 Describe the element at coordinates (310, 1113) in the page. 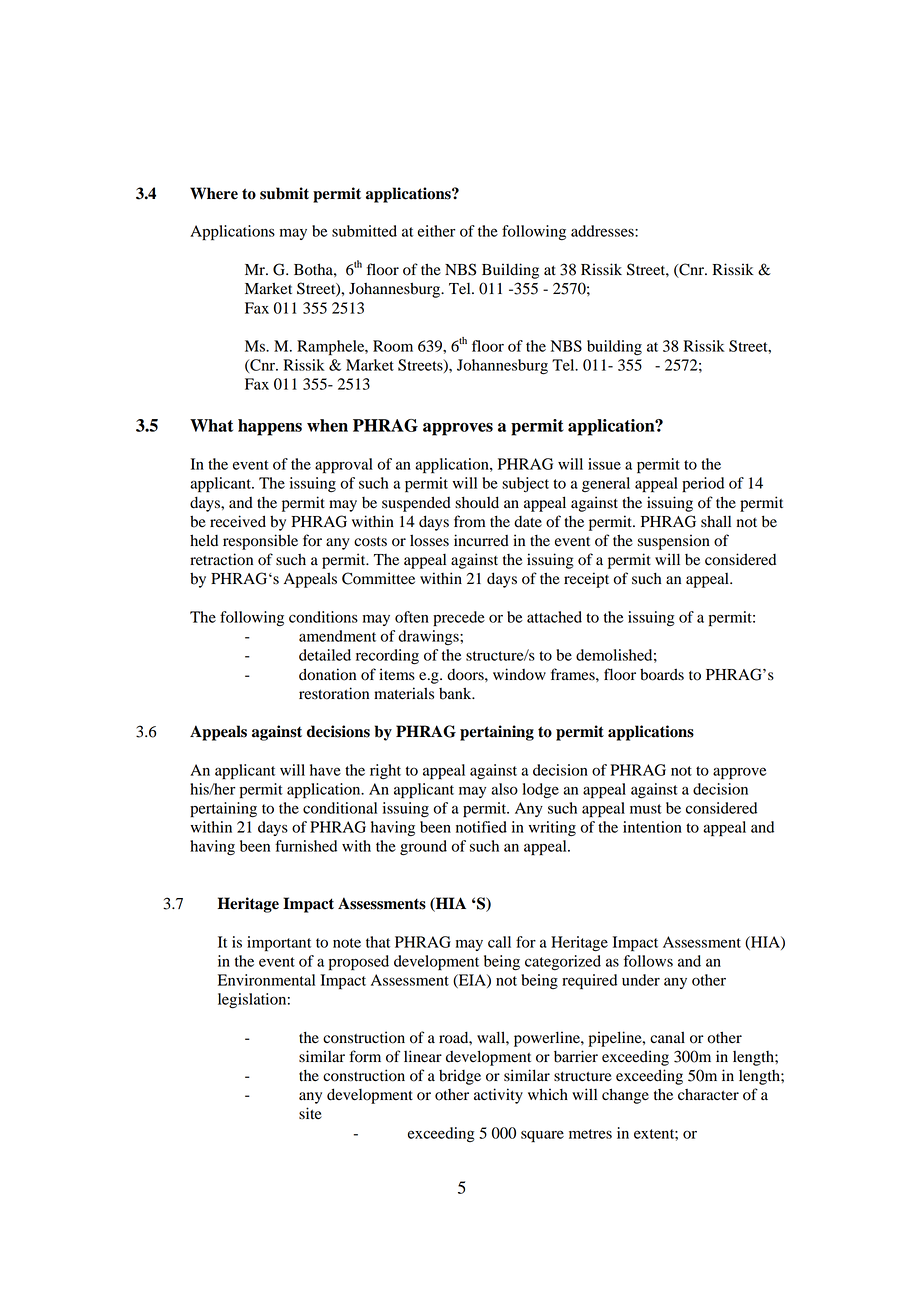

I see `site` at that location.
